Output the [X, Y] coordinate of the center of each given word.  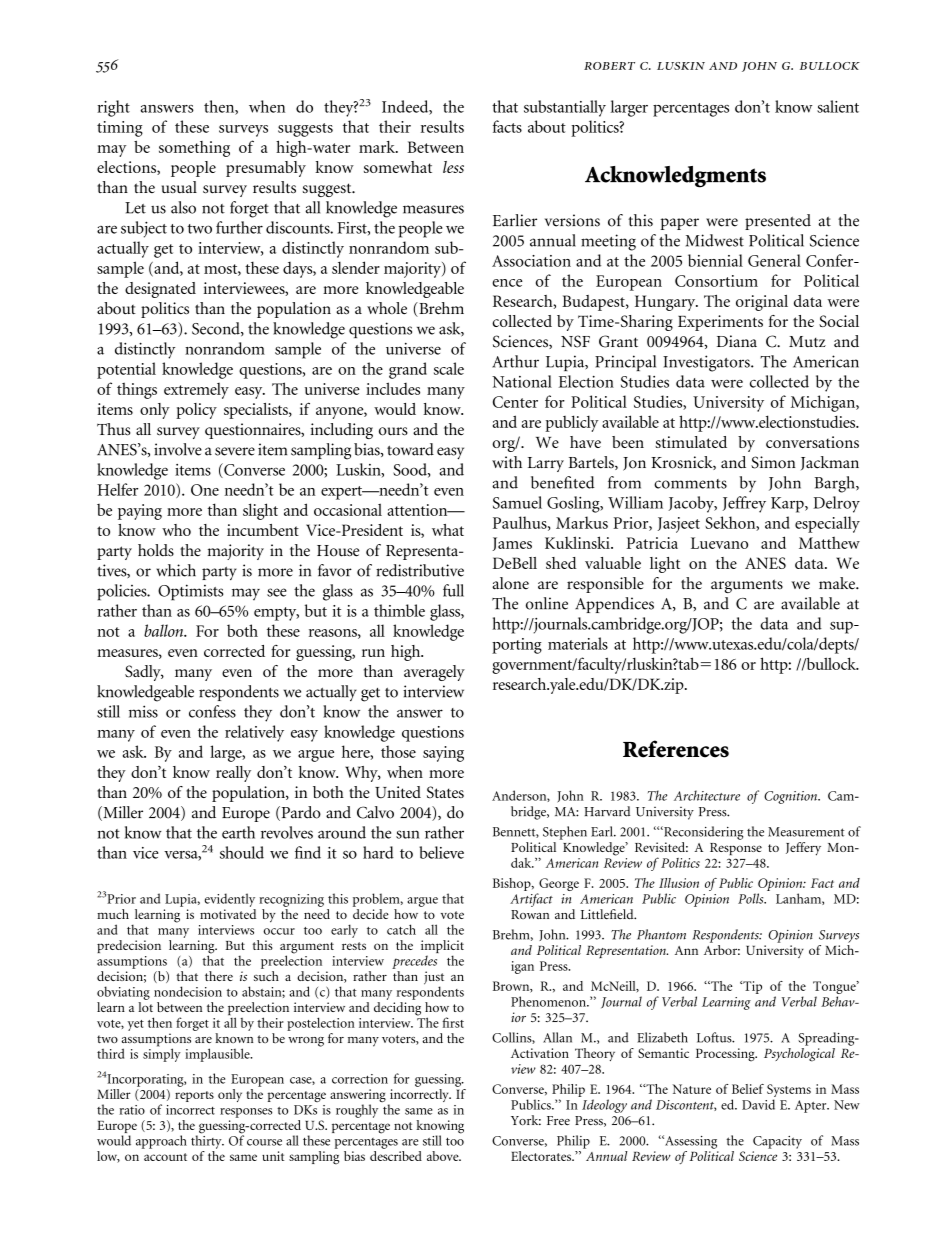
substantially [565, 108]
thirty [207, 1141]
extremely [196, 391]
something [194, 149]
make [838, 583]
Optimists [191, 592]
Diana [737, 341]
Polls [752, 898]
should [242, 852]
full [453, 590]
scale [449, 368]
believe [441, 852]
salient [838, 106]
